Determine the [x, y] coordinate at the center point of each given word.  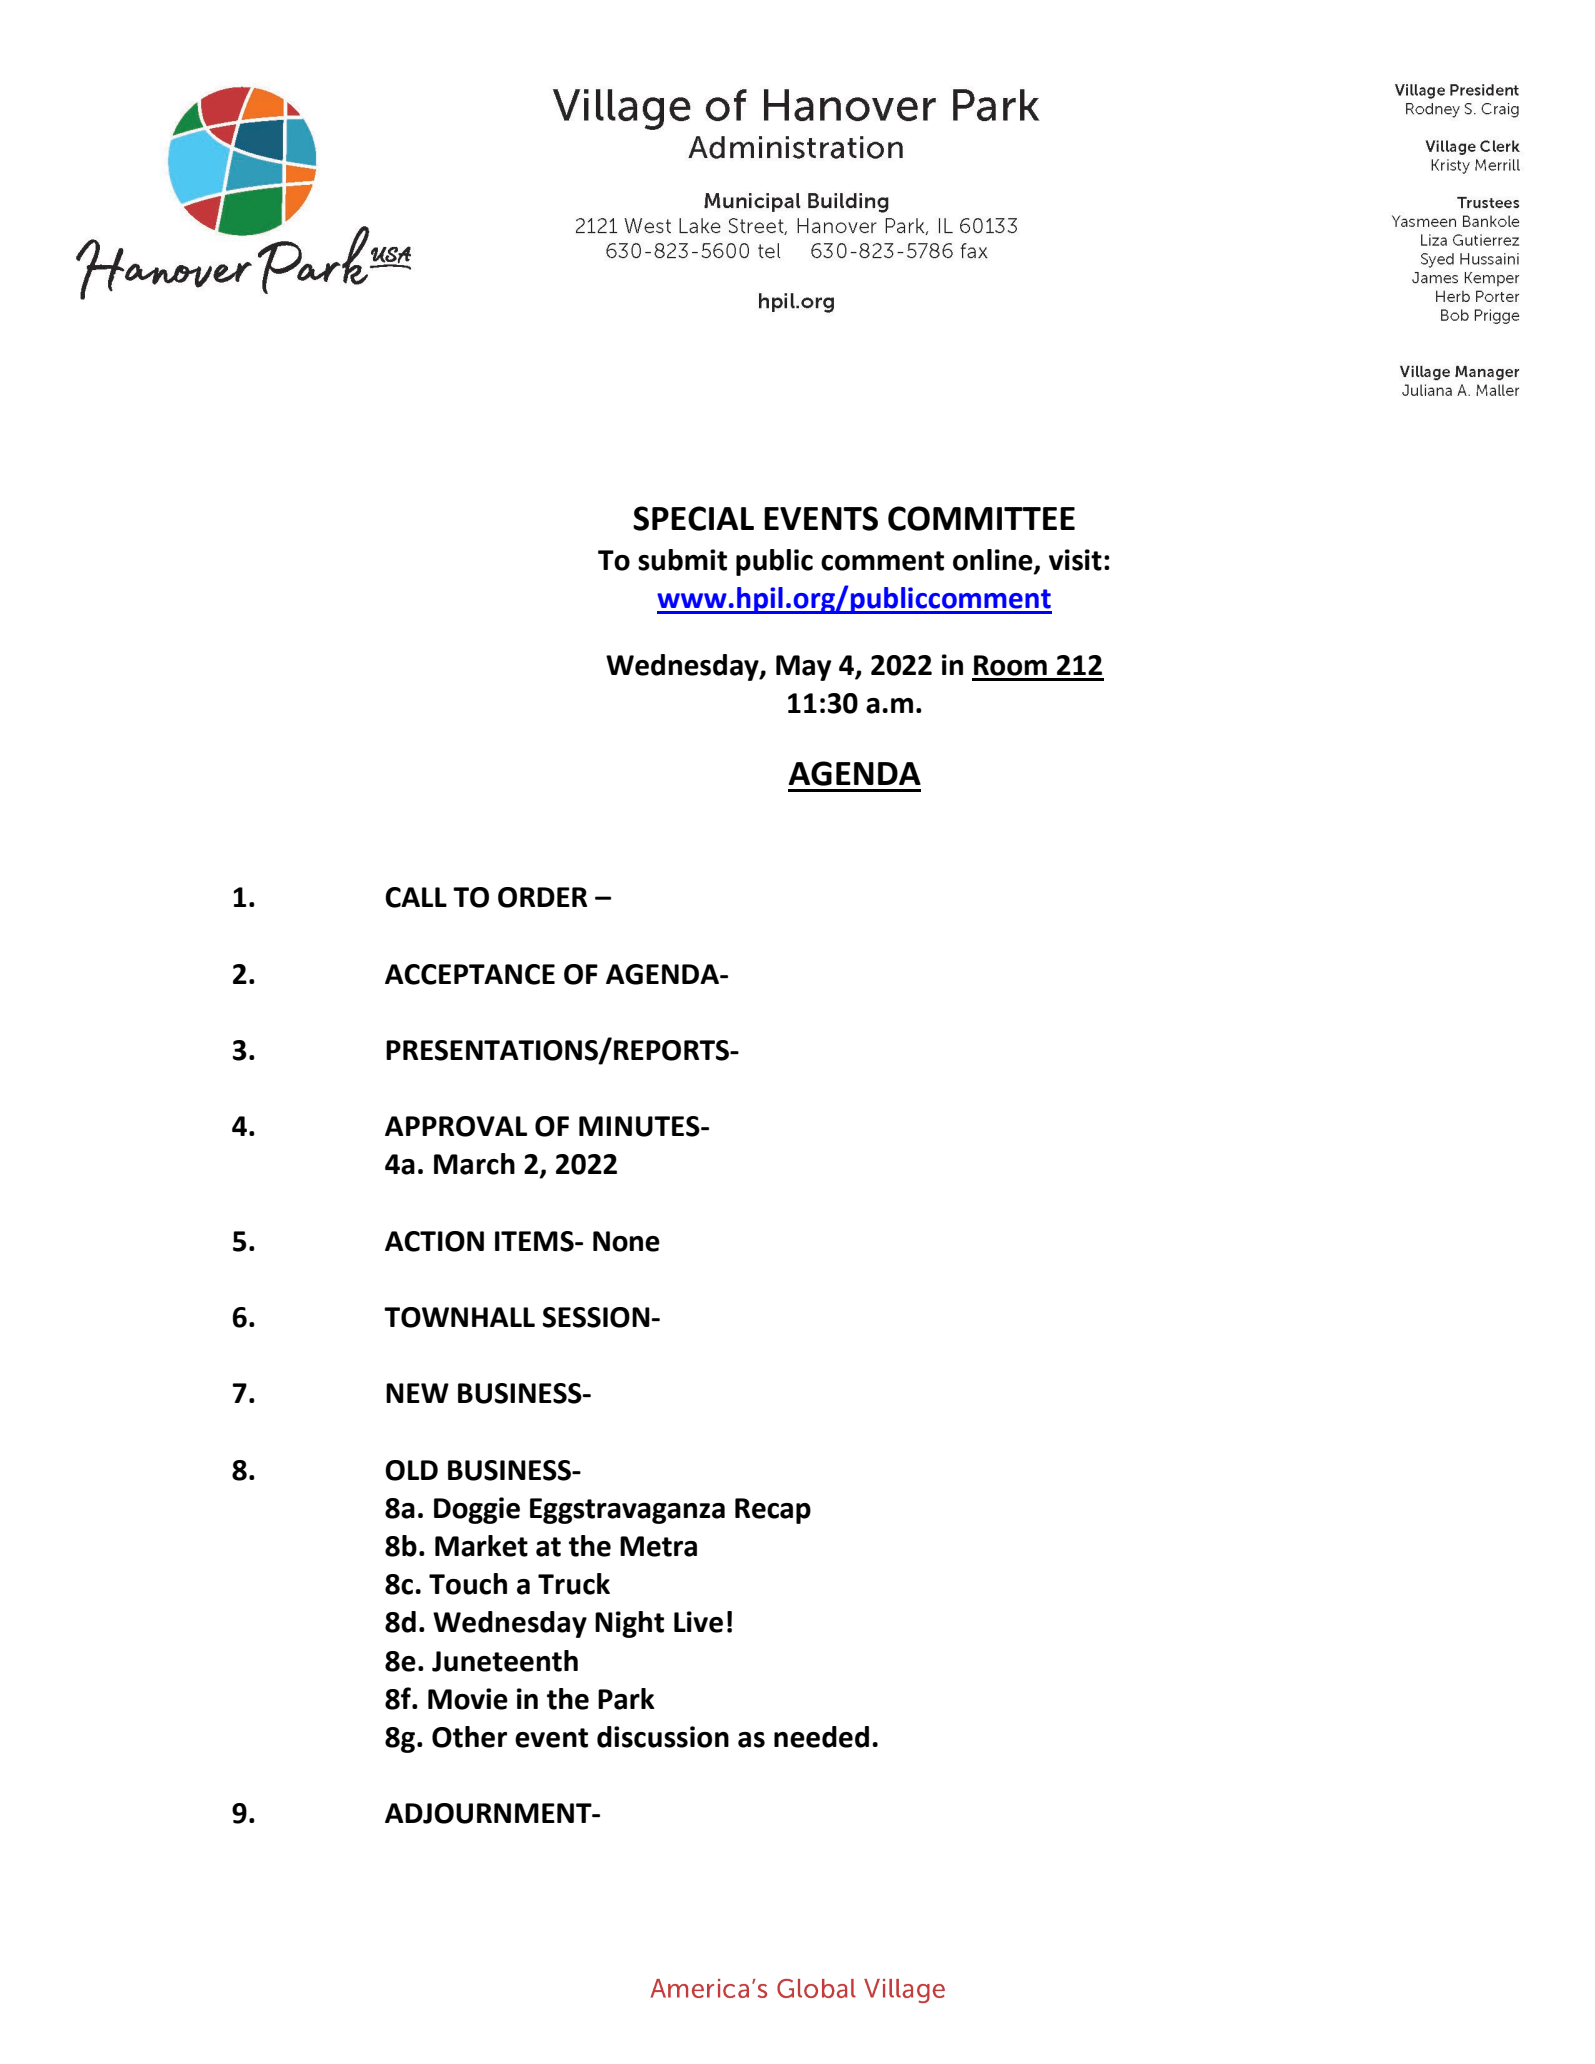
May [804, 668]
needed [821, 1737]
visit [1075, 560]
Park [626, 1699]
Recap [773, 1511]
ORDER [542, 897]
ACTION [434, 1241]
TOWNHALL [459, 1317]
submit [682, 560]
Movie [468, 1699]
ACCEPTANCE [470, 974]
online [994, 561]
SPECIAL [693, 518]
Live [698, 1622]
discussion [663, 1737]
